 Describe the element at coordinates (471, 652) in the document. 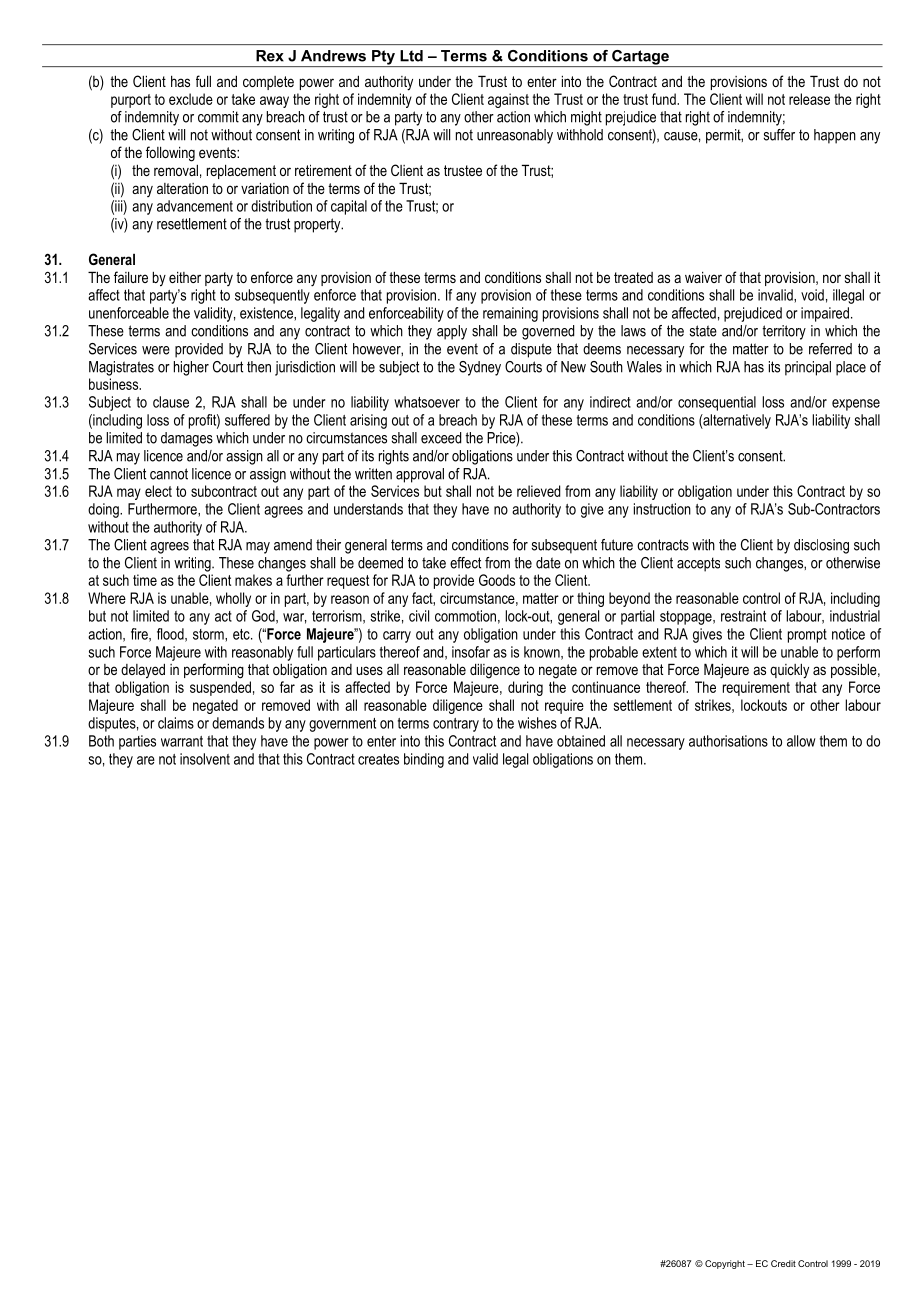

I see `insofar` at that location.
